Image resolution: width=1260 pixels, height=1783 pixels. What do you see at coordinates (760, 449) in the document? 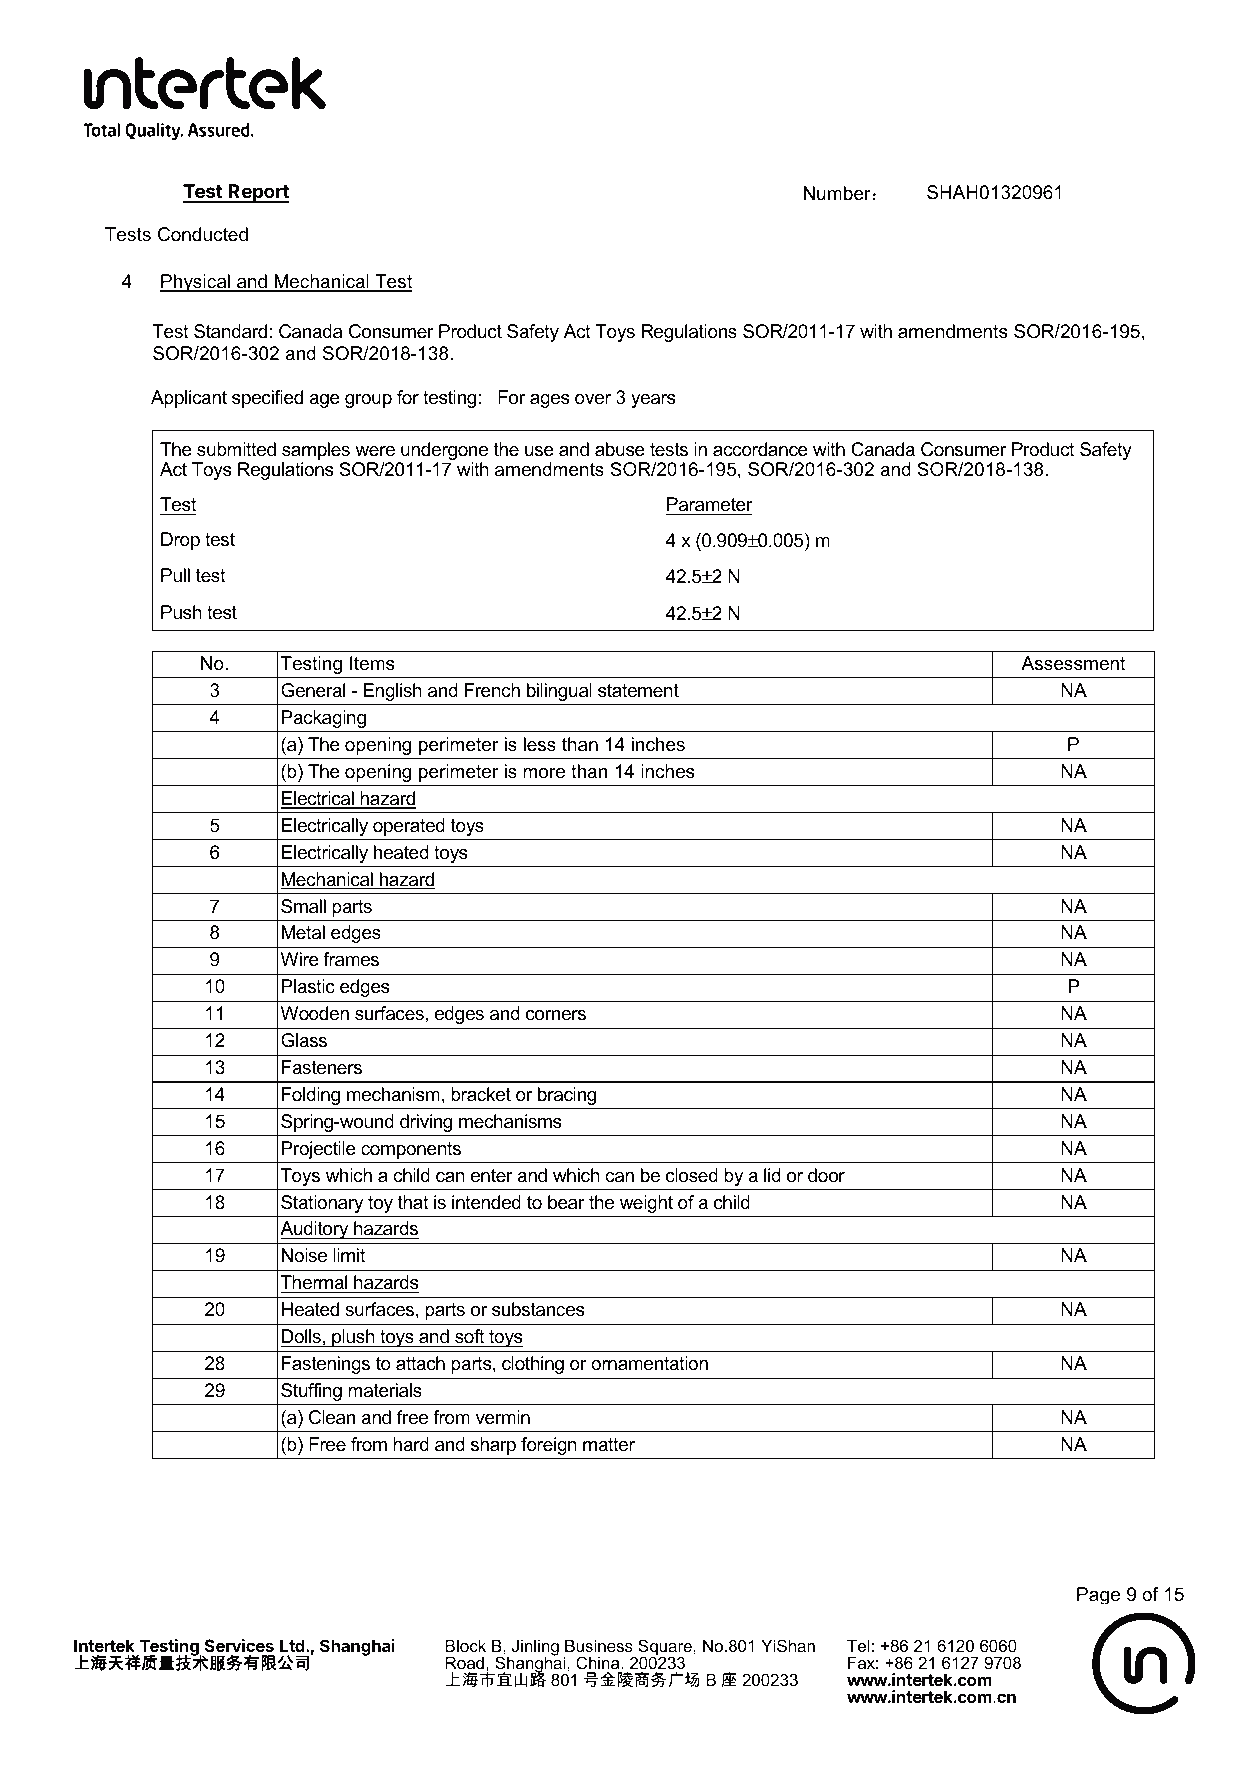
I see `accordance` at bounding box center [760, 449].
